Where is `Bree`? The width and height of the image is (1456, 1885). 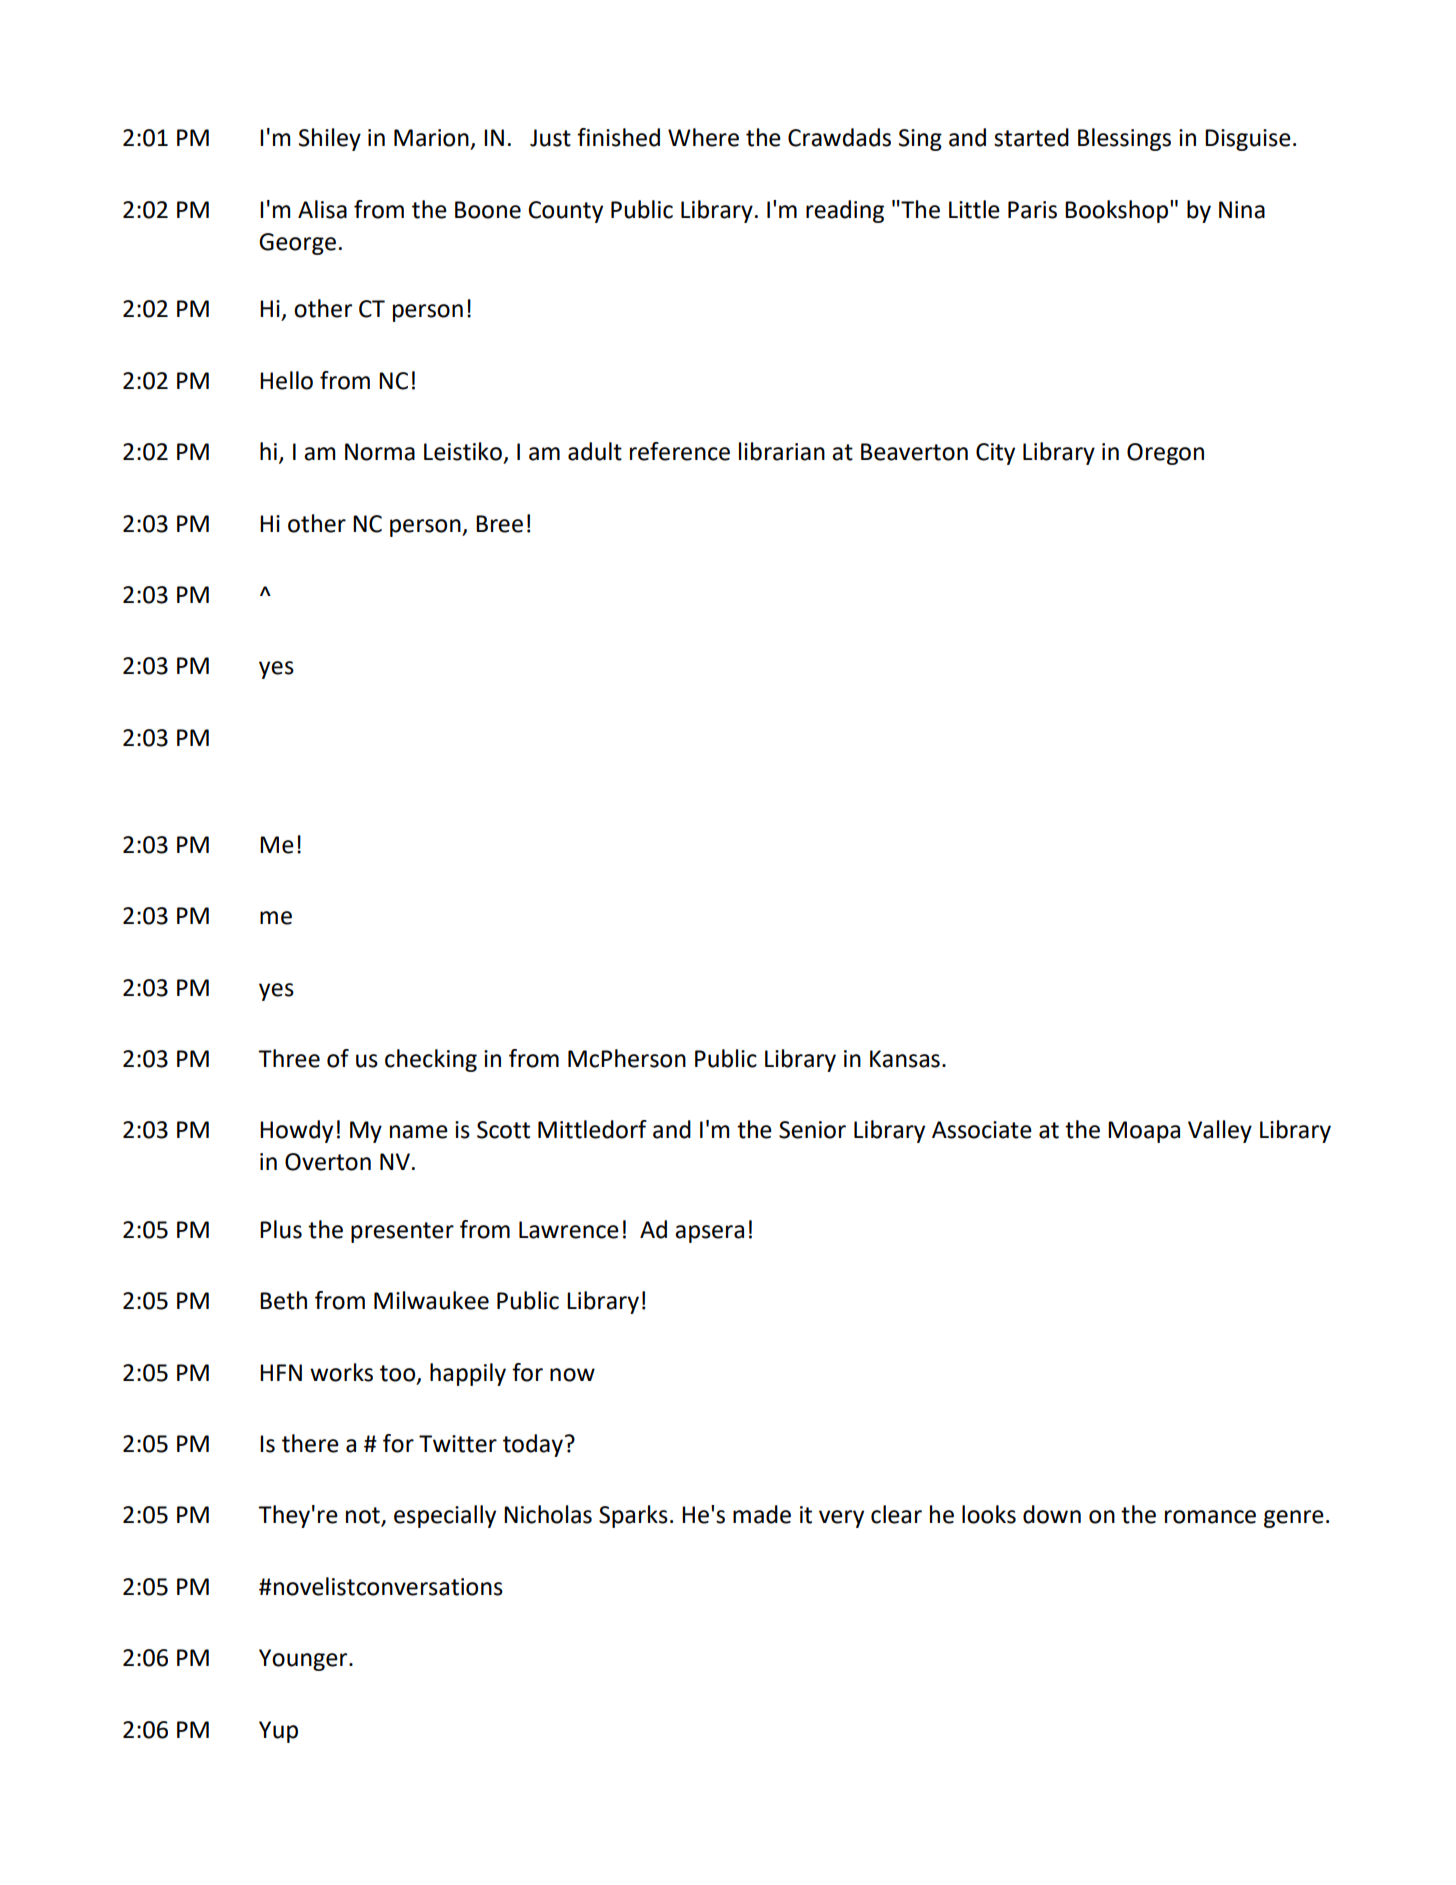 Bree is located at coordinates (499, 524).
